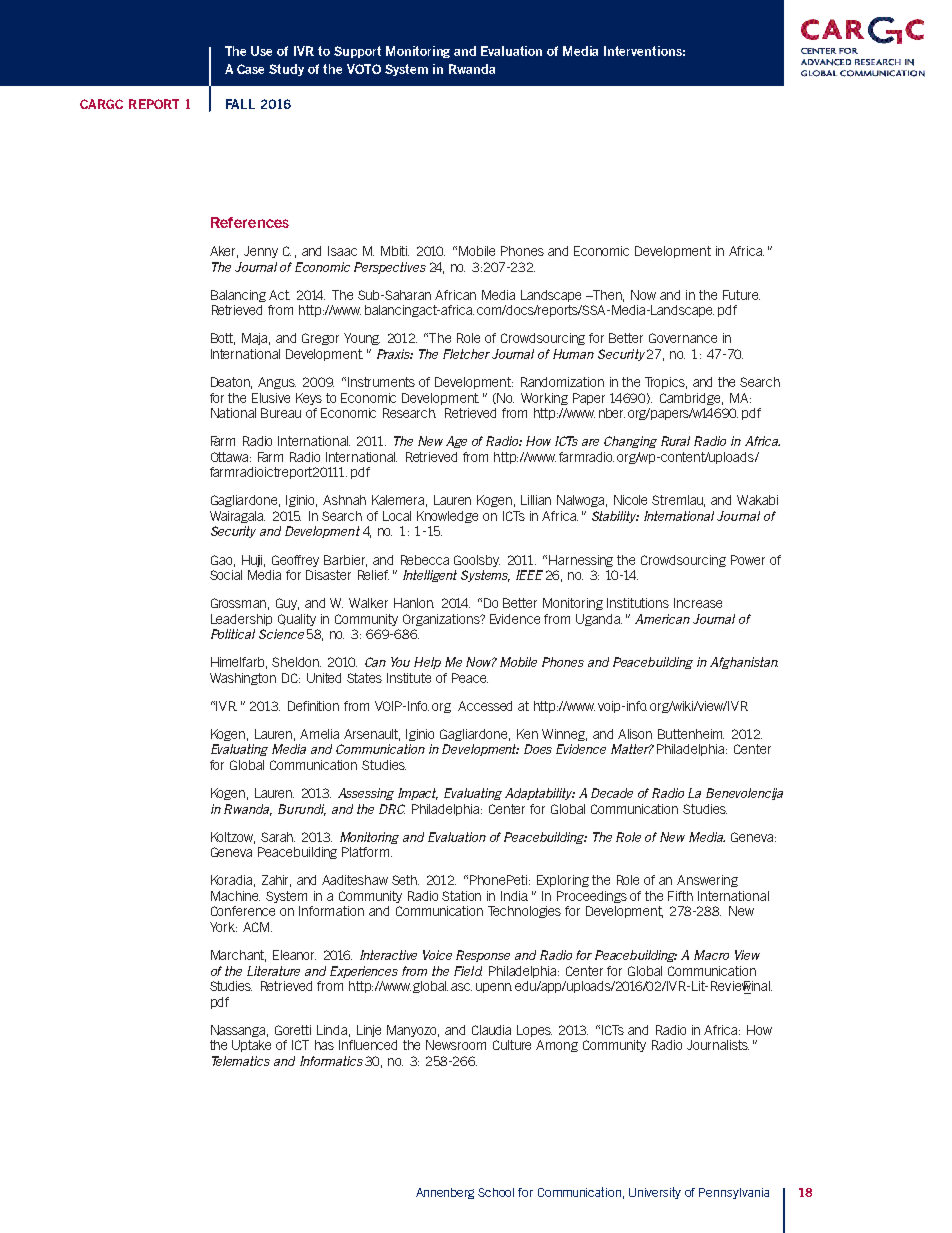  Describe the element at coordinates (302, 810) in the screenshot. I see `Burundi` at that location.
